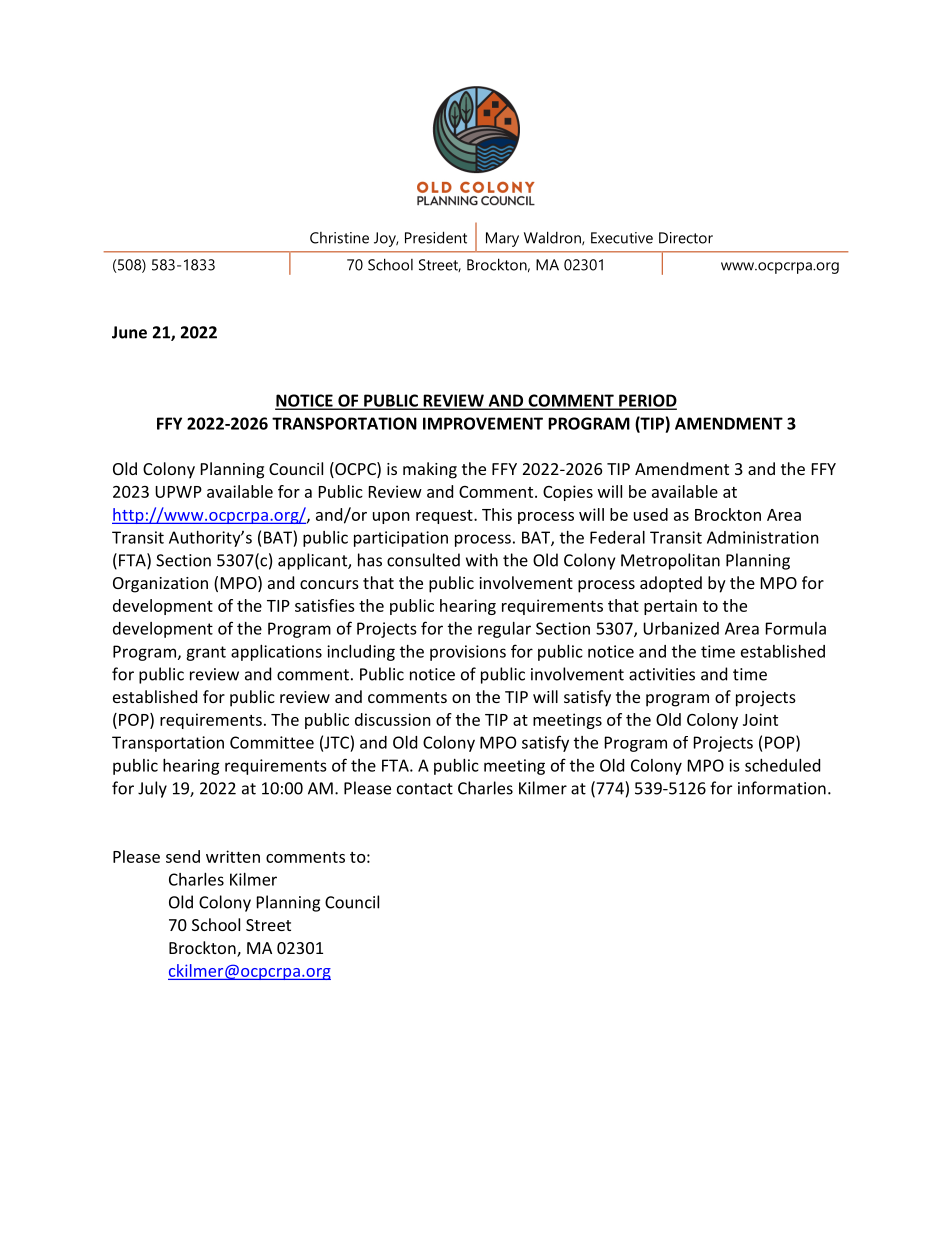 This screenshot has height=1233, width=952. What do you see at coordinates (339, 238) in the screenshot?
I see `Christine` at bounding box center [339, 238].
